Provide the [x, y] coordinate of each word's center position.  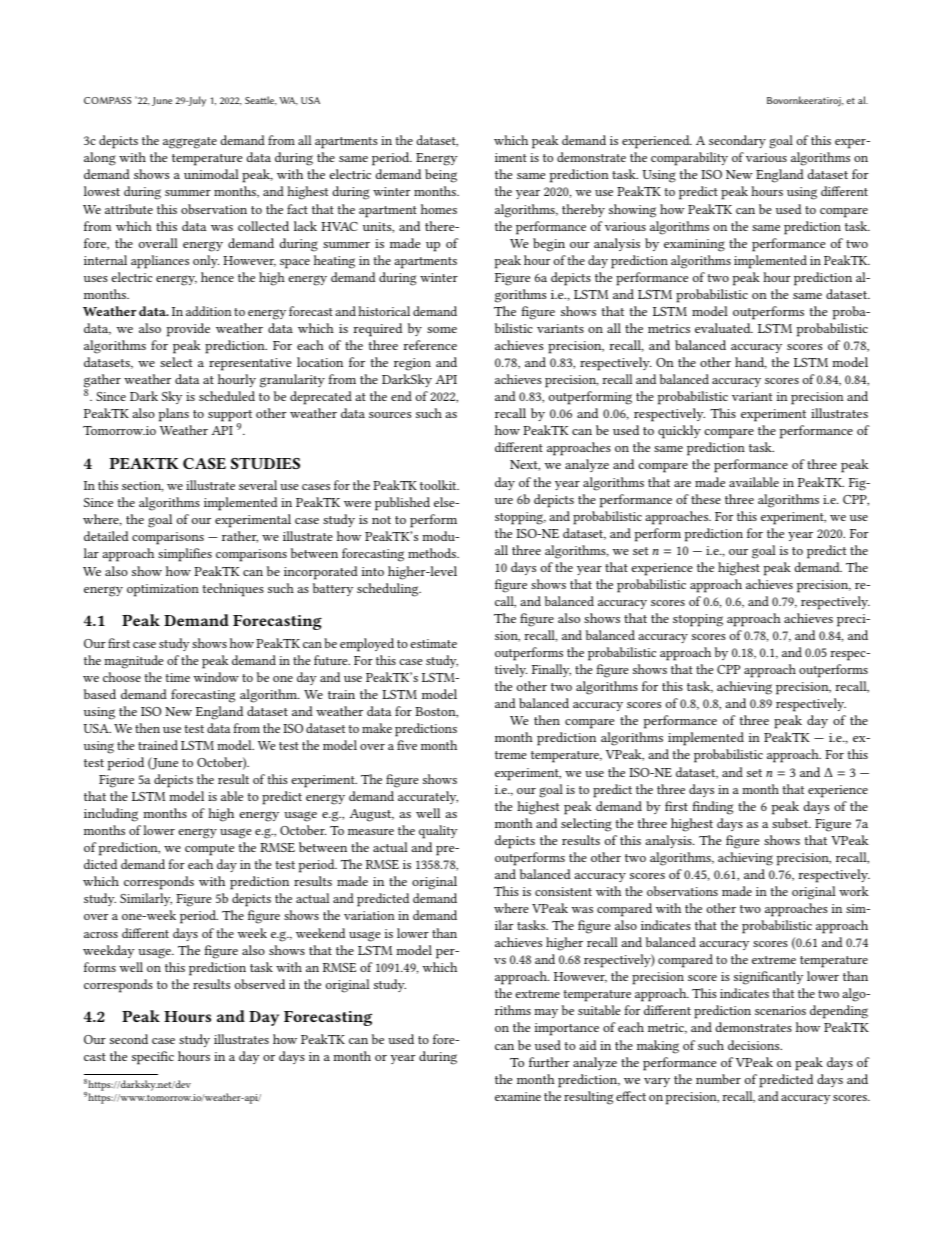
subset [791, 823]
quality [438, 832]
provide [188, 330]
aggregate [190, 143]
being [441, 176]
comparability [689, 159]
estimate [433, 643]
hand [751, 363]
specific [153, 1058]
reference [430, 345]
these [706, 499]
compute [209, 850]
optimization [163, 590]
